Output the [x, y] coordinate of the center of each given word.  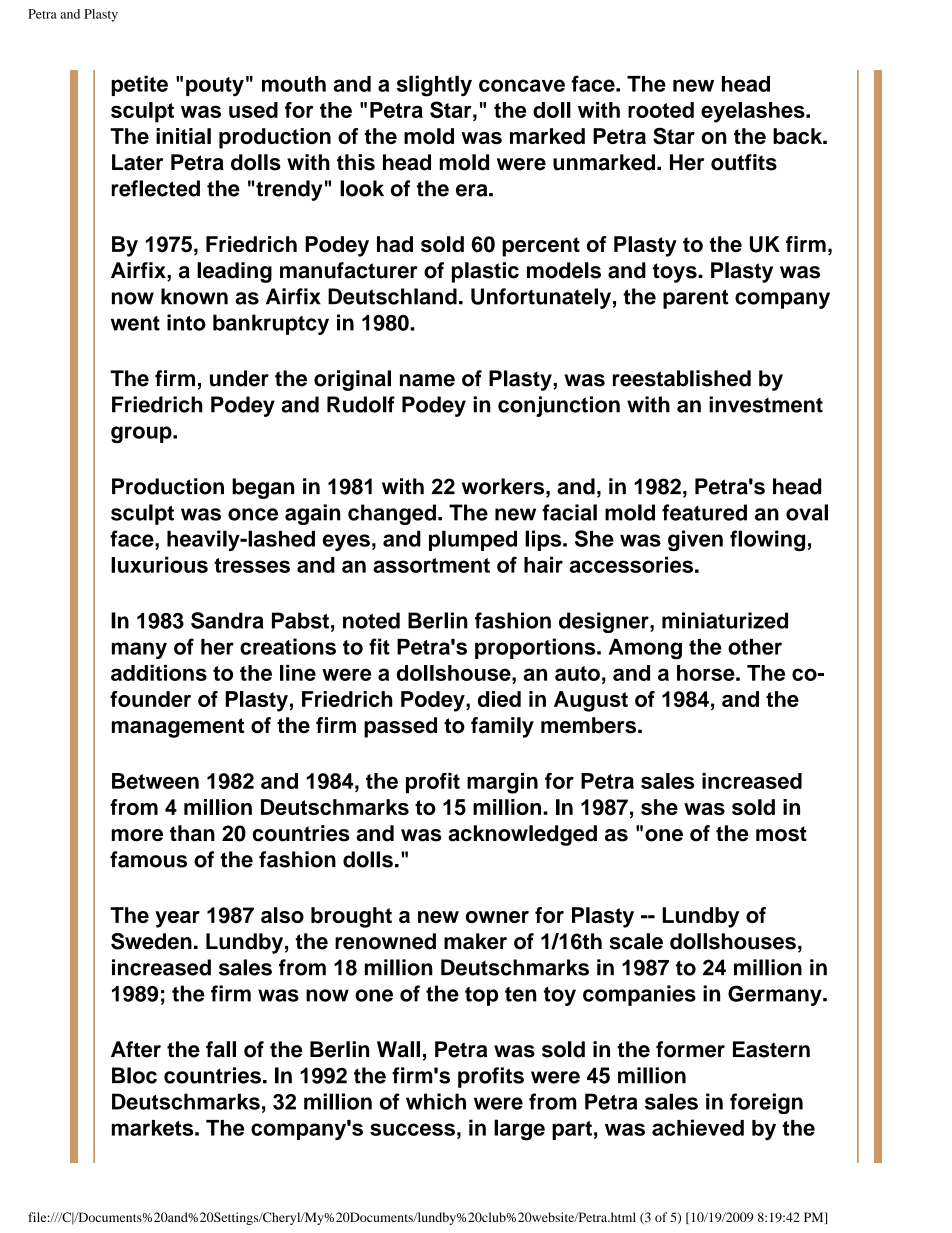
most [781, 834]
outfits [744, 162]
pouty [215, 87]
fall [221, 1049]
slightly [434, 86]
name [427, 380]
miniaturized [725, 620]
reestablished [682, 378]
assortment [431, 565]
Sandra [227, 620]
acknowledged [522, 835]
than [192, 833]
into [186, 322]
